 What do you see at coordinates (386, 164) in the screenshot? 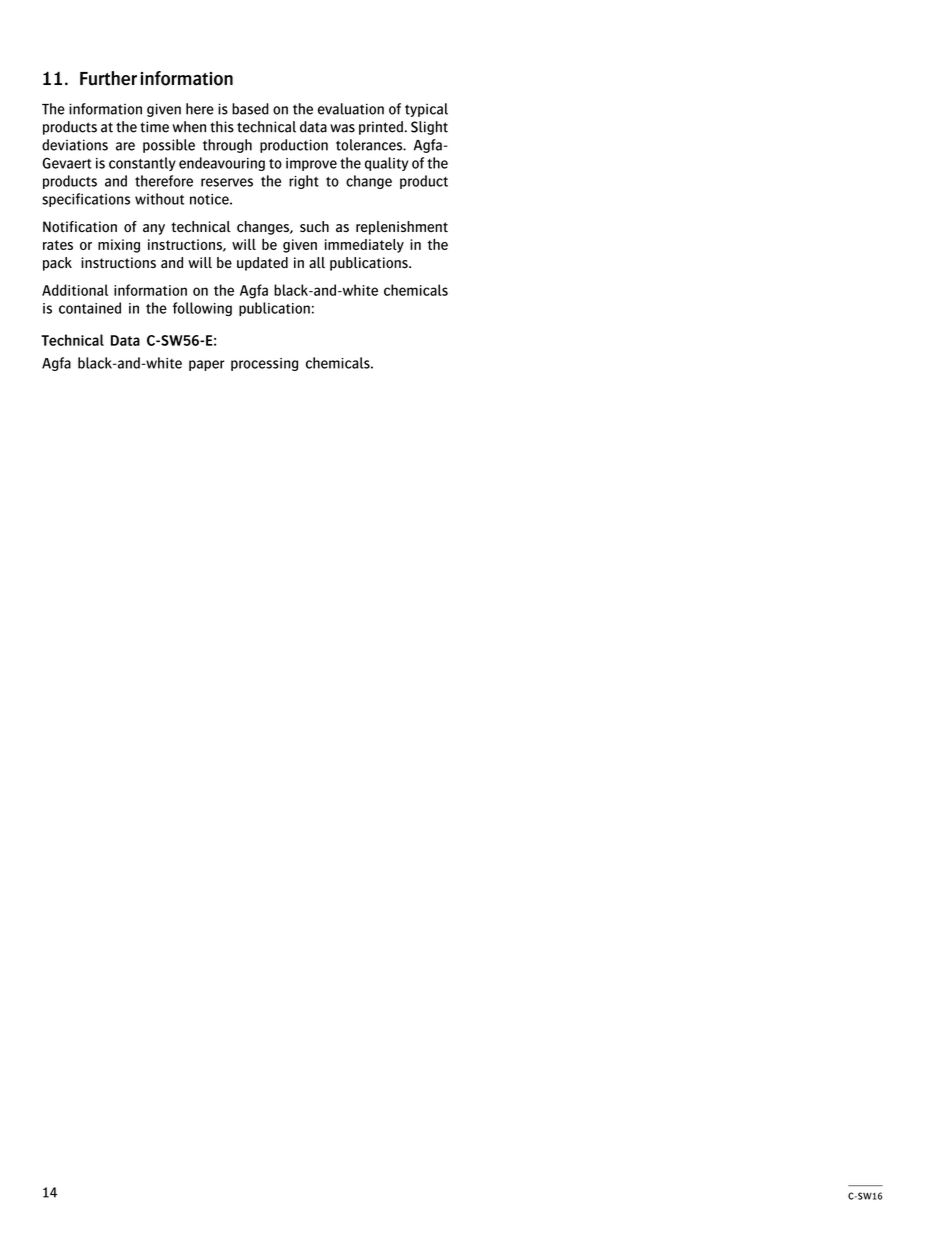
I see `quality` at bounding box center [386, 164].
